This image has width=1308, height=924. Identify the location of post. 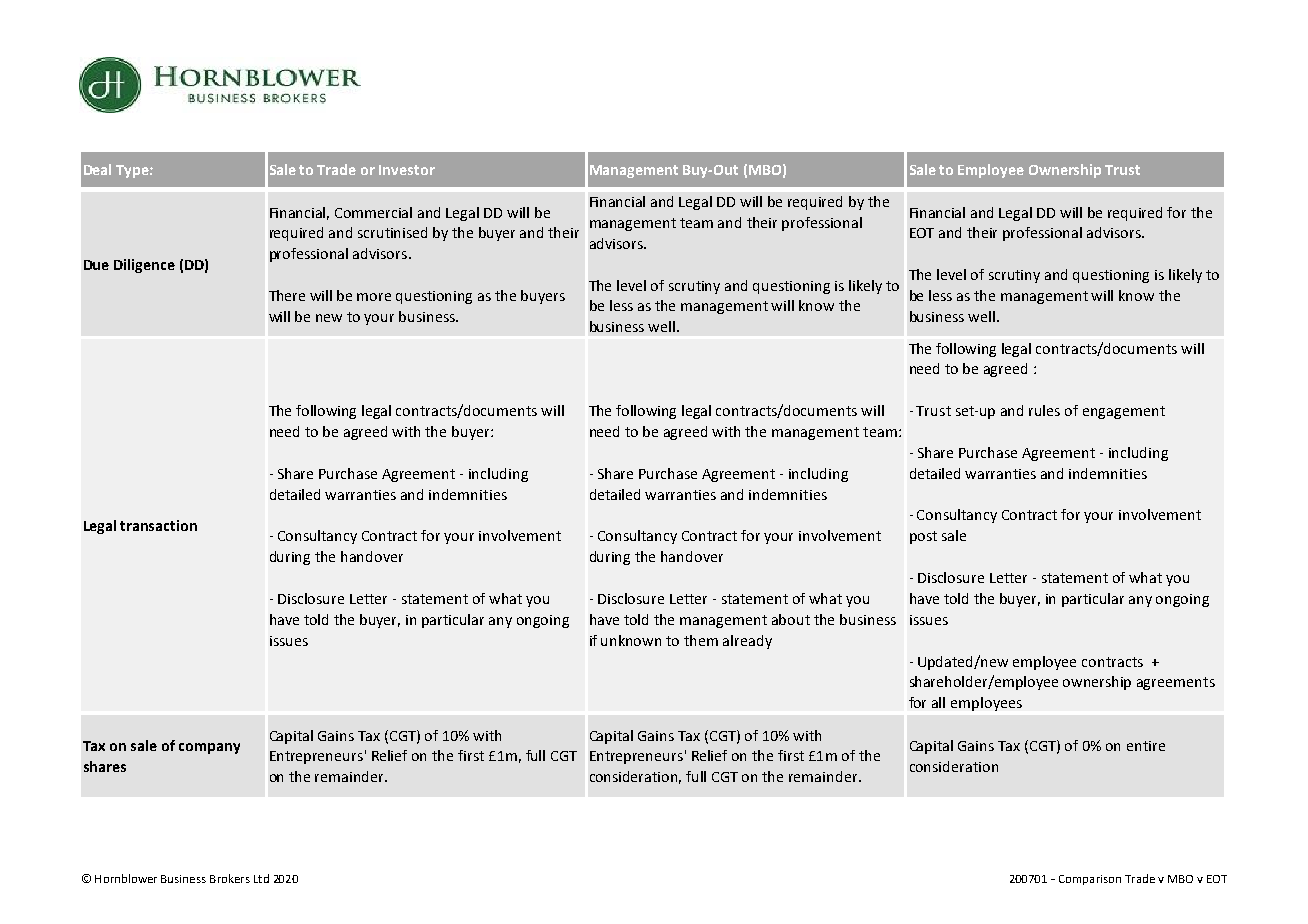
(923, 537).
